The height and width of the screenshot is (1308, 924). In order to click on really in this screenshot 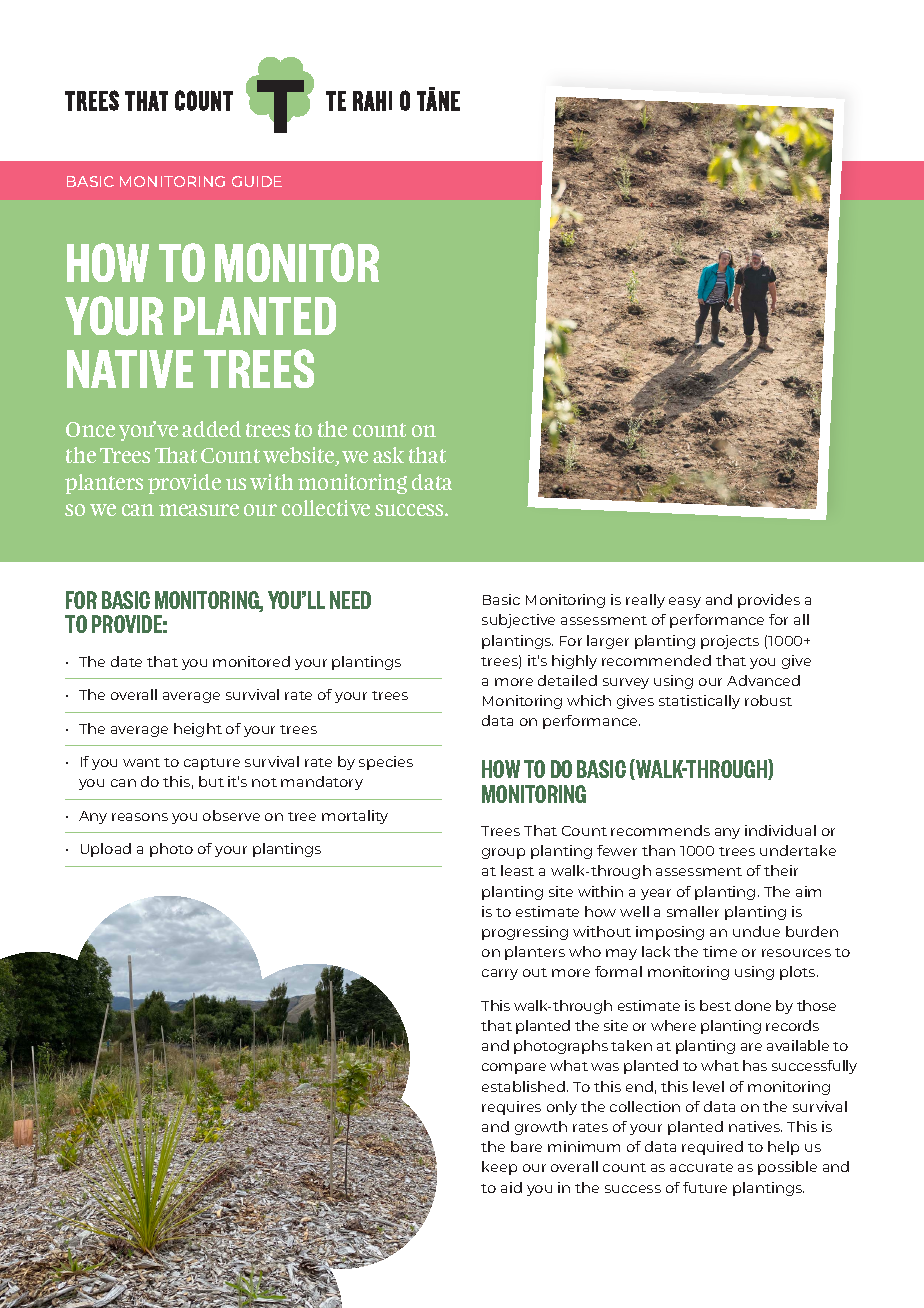, I will do `click(645, 601)`.
